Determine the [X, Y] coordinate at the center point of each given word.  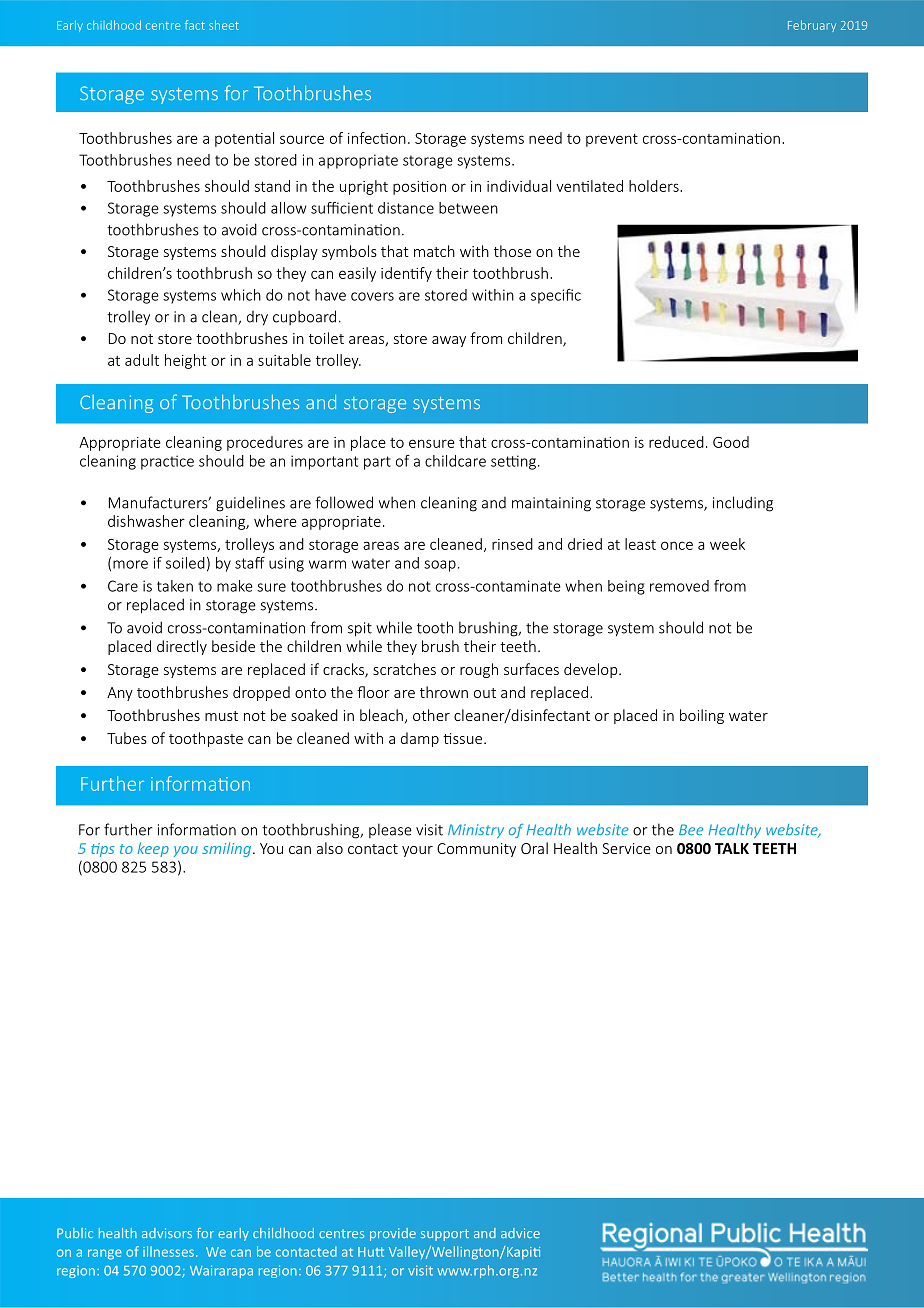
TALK [732, 848]
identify [406, 274]
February [812, 26]
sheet [224, 25]
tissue [464, 738]
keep [153, 849]
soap [440, 566]
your [417, 851]
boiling [702, 716]
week [727, 544]
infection [377, 138]
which [241, 295]
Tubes [127, 738]
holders [655, 186]
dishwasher [146, 521]
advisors [167, 1233]
